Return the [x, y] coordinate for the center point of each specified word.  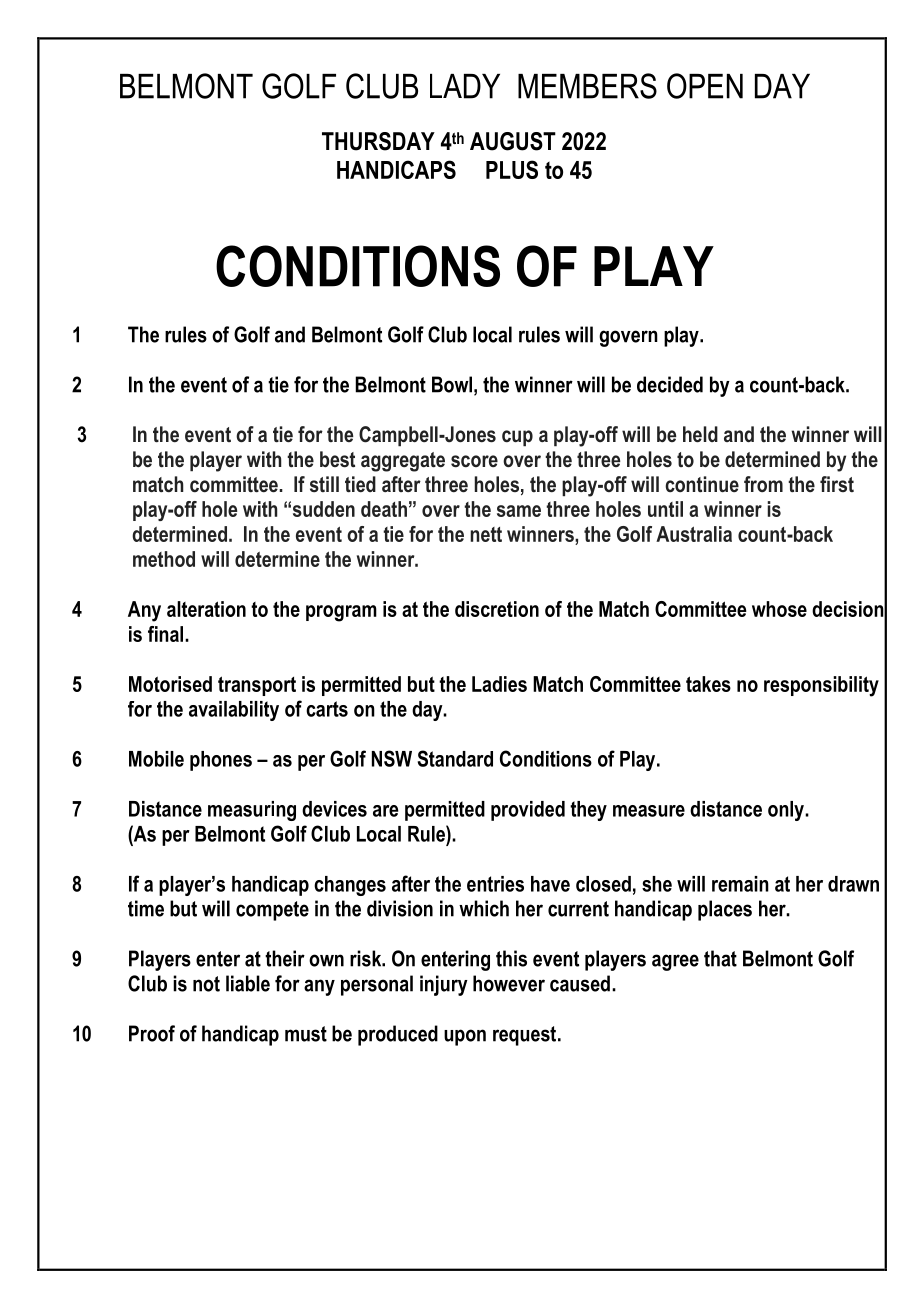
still [324, 484]
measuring [252, 811]
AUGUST [513, 141]
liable [248, 983]
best [337, 459]
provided [528, 811]
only [787, 811]
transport [257, 686]
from [763, 484]
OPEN [705, 86]
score [474, 461]
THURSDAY [378, 141]
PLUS [512, 169]
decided [670, 384]
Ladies [499, 684]
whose [779, 609]
